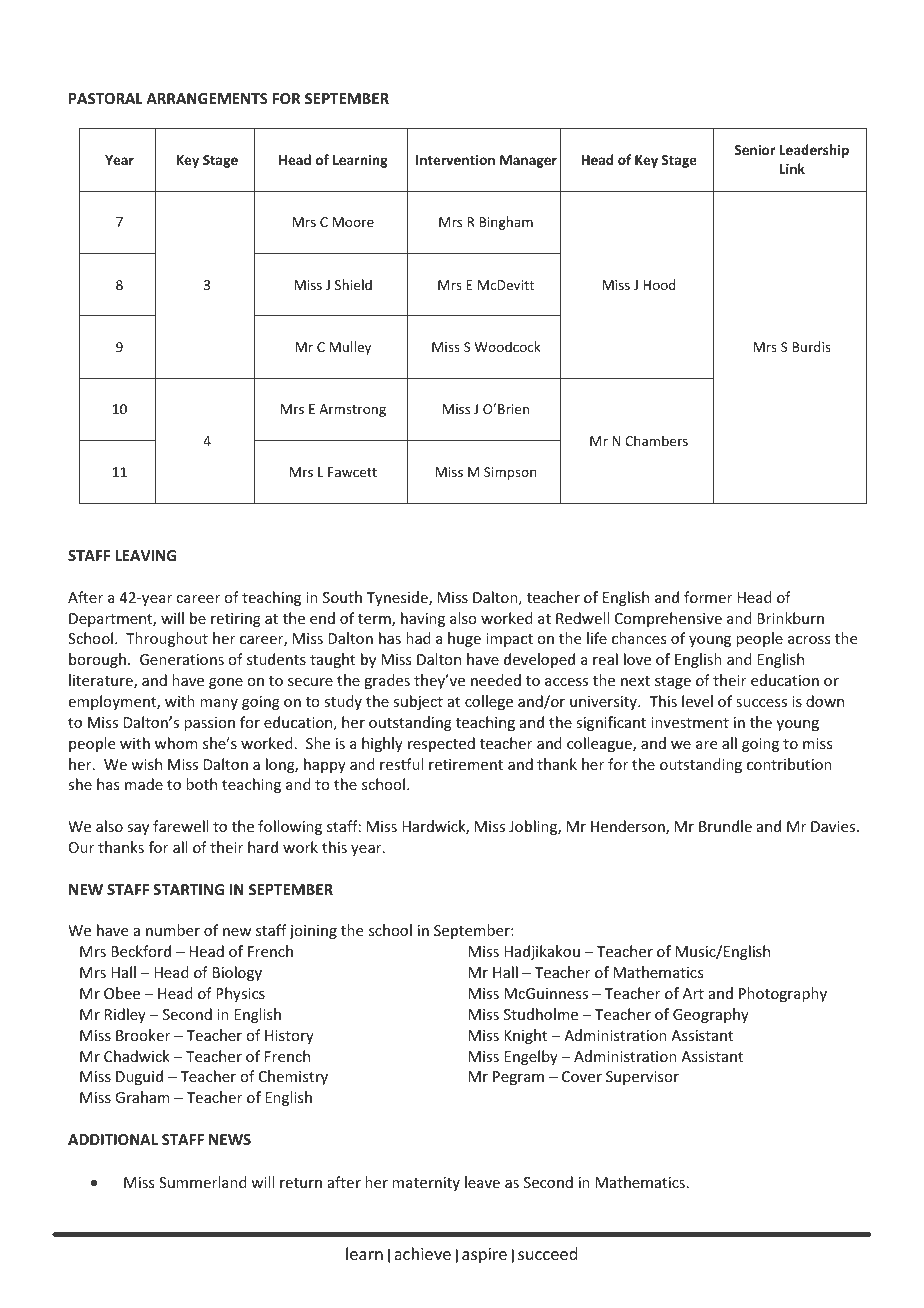 The image size is (924, 1308). Describe the element at coordinates (834, 826) in the image. I see `Davies` at that location.
